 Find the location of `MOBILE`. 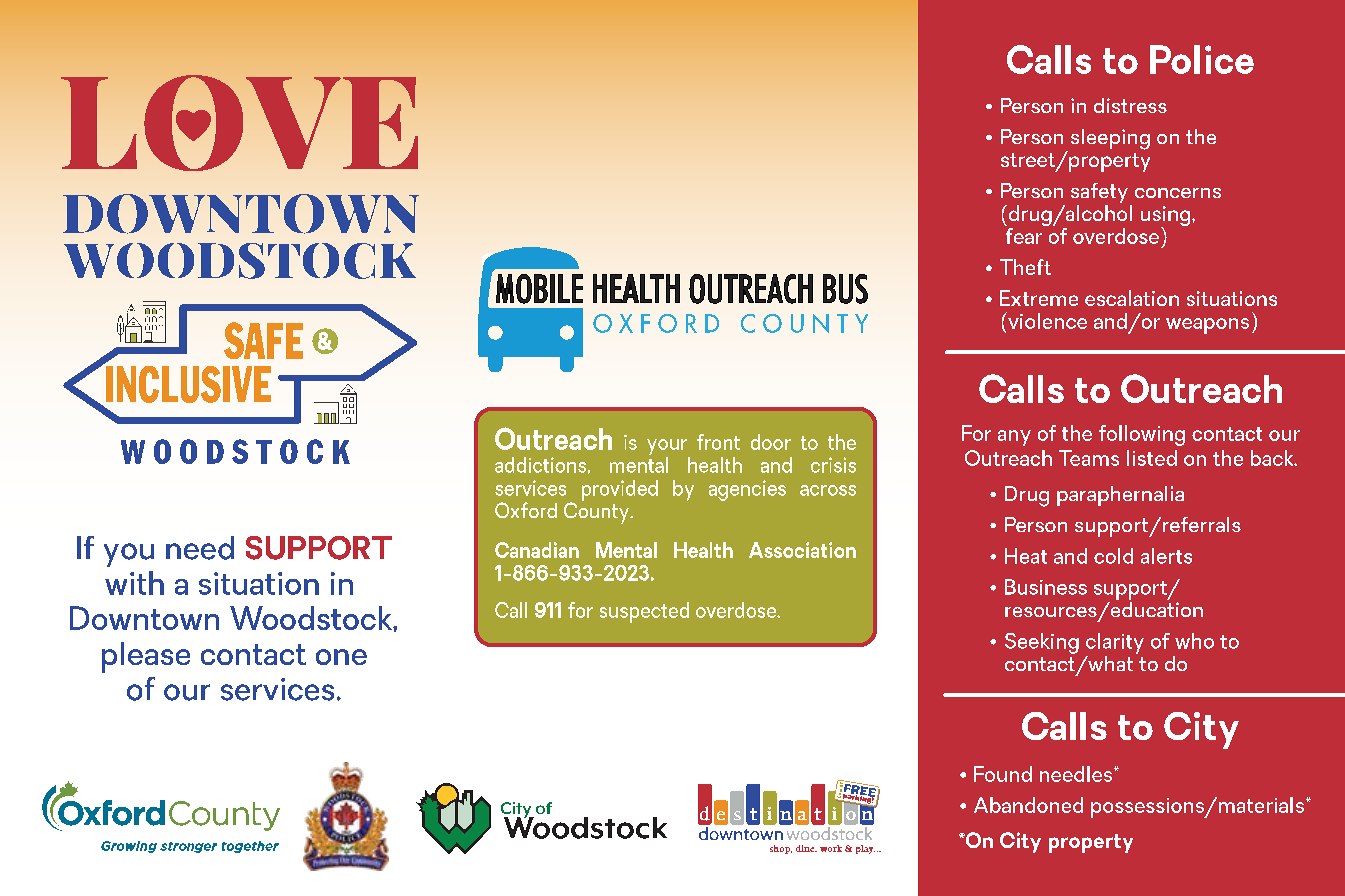

MOBILE is located at coordinates (539, 289).
